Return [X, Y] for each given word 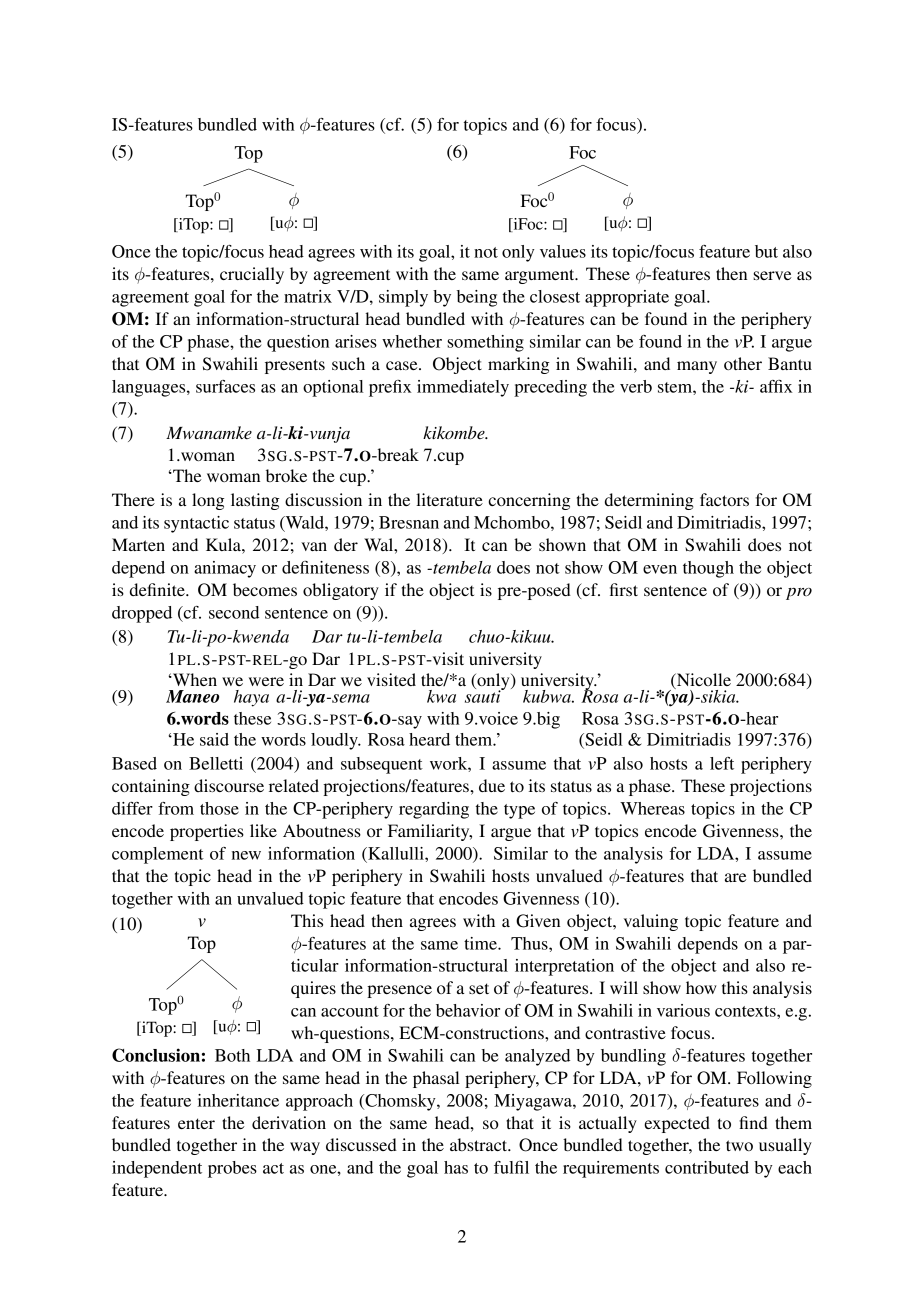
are [736, 877]
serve [772, 275]
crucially [252, 275]
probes [232, 1169]
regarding [434, 810]
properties [207, 832]
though [708, 569]
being [477, 298]
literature [449, 499]
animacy [225, 569]
